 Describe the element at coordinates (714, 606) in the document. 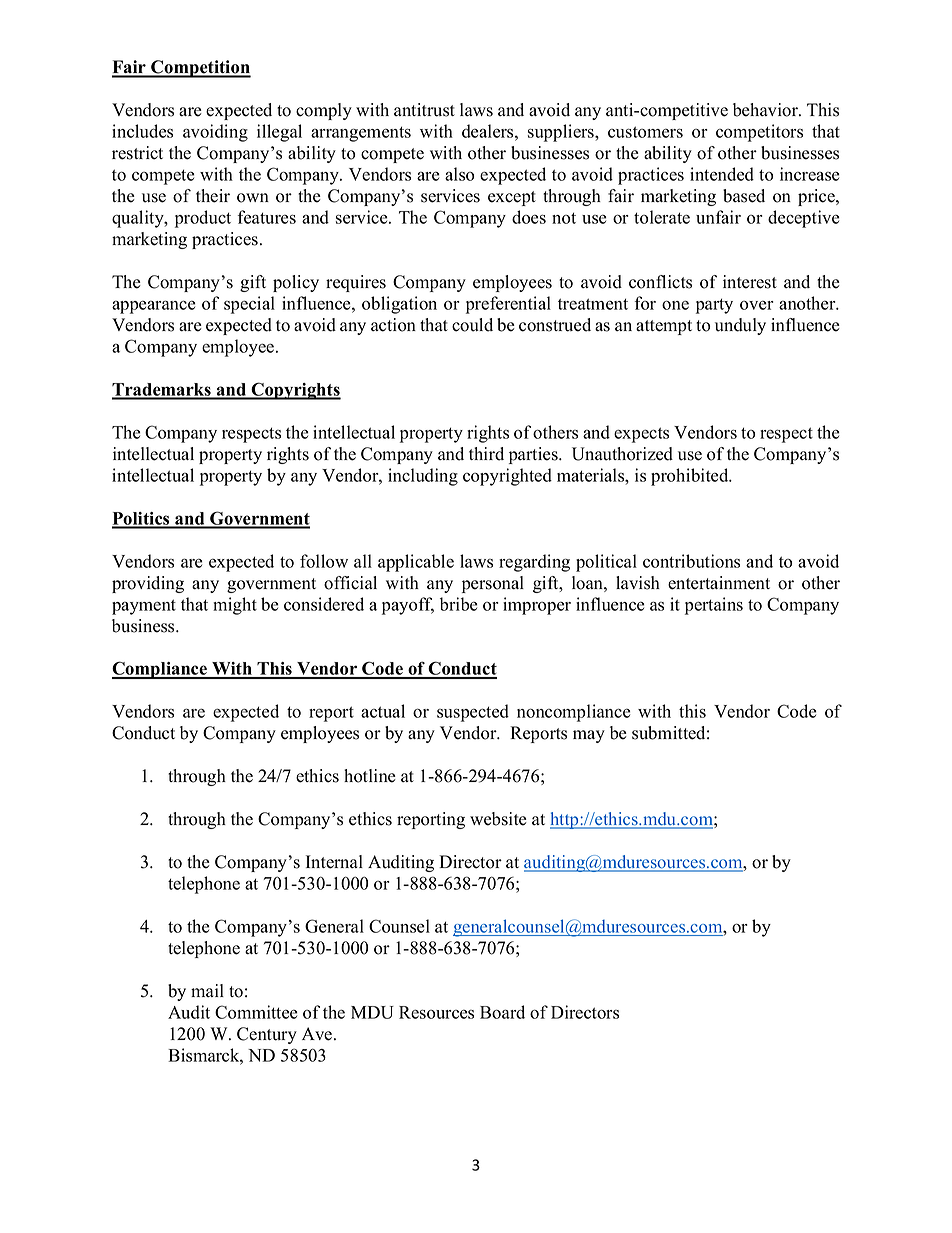

I see `pertains` at that location.
